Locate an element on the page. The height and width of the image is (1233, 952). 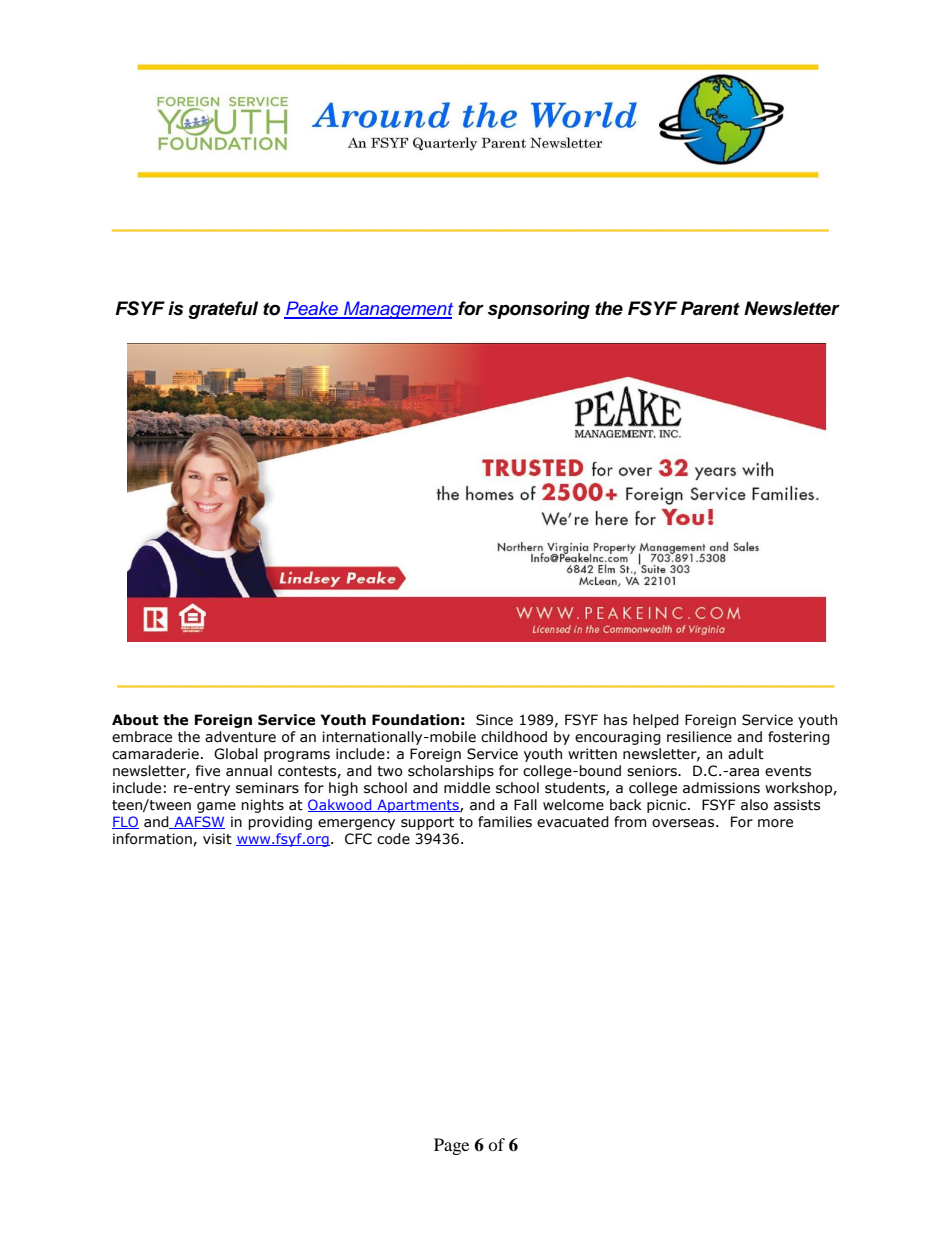
code is located at coordinates (393, 839).
